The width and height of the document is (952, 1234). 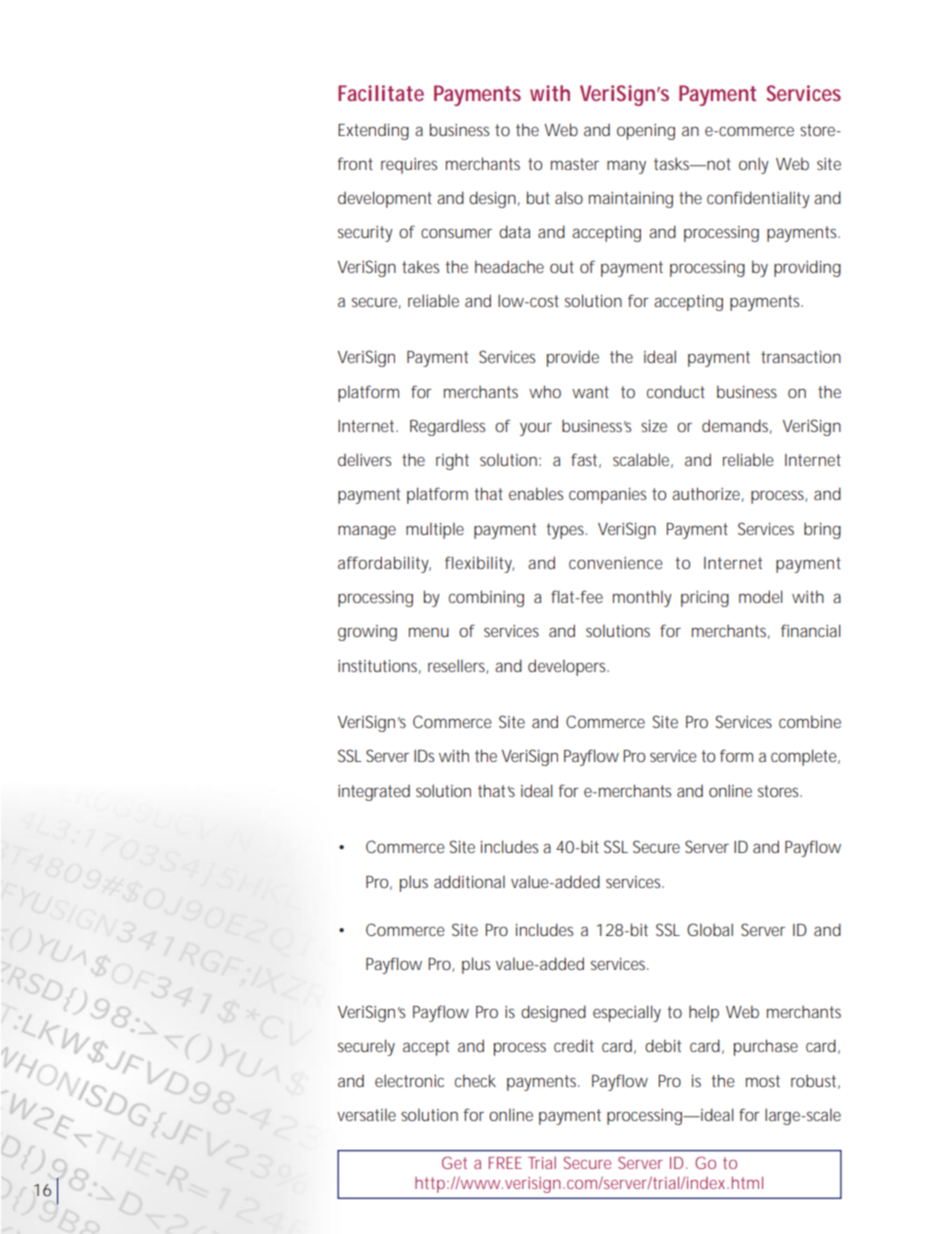 What do you see at coordinates (735, 425) in the document?
I see `demands` at bounding box center [735, 425].
